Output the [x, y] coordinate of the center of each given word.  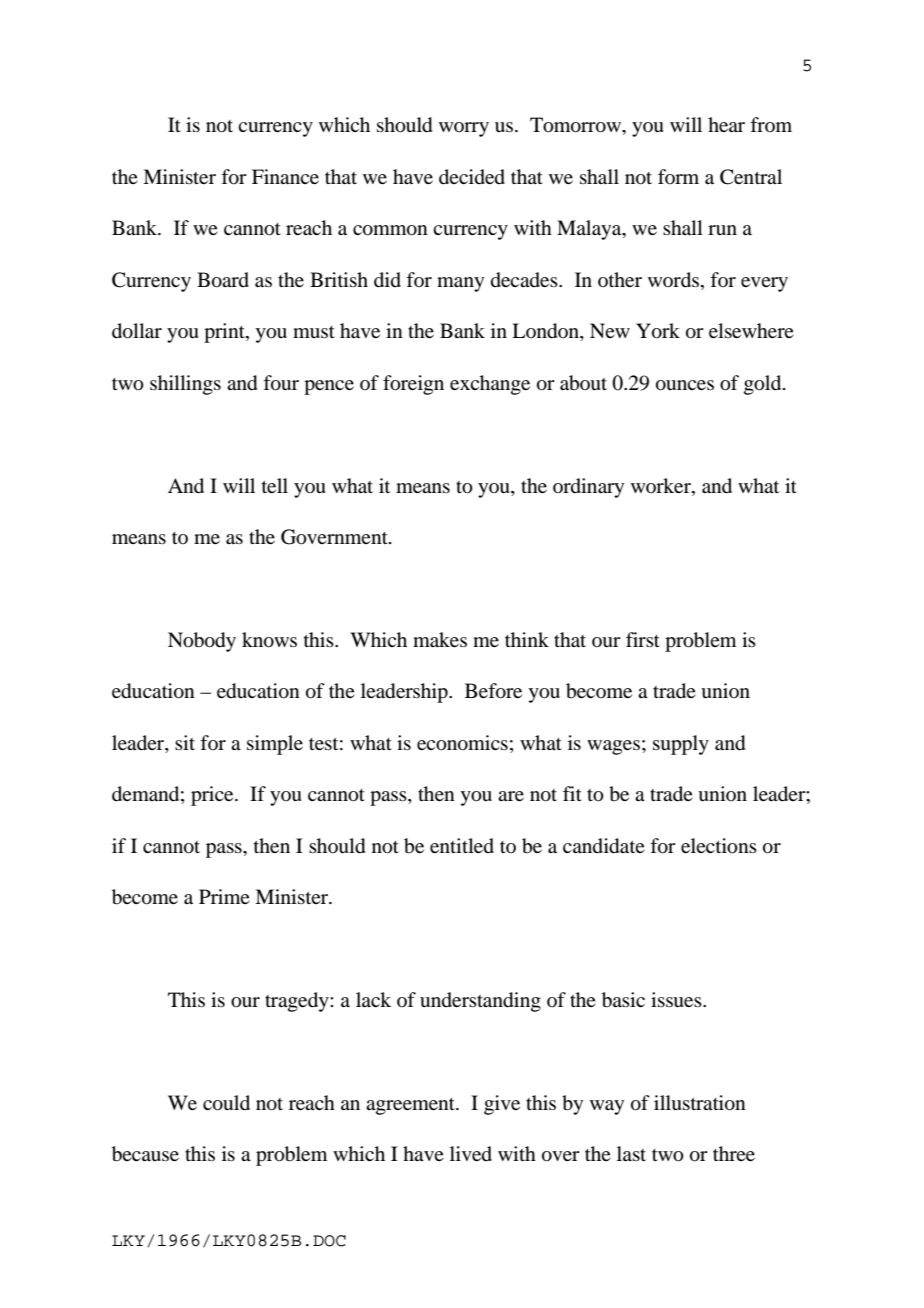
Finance [285, 177]
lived [471, 1153]
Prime [224, 896]
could [226, 1103]
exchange [490, 385]
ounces [685, 385]
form [678, 176]
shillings [185, 385]
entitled [462, 845]
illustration [700, 1103]
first [643, 639]
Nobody [202, 642]
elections [719, 846]
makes [440, 639]
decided [472, 177]
